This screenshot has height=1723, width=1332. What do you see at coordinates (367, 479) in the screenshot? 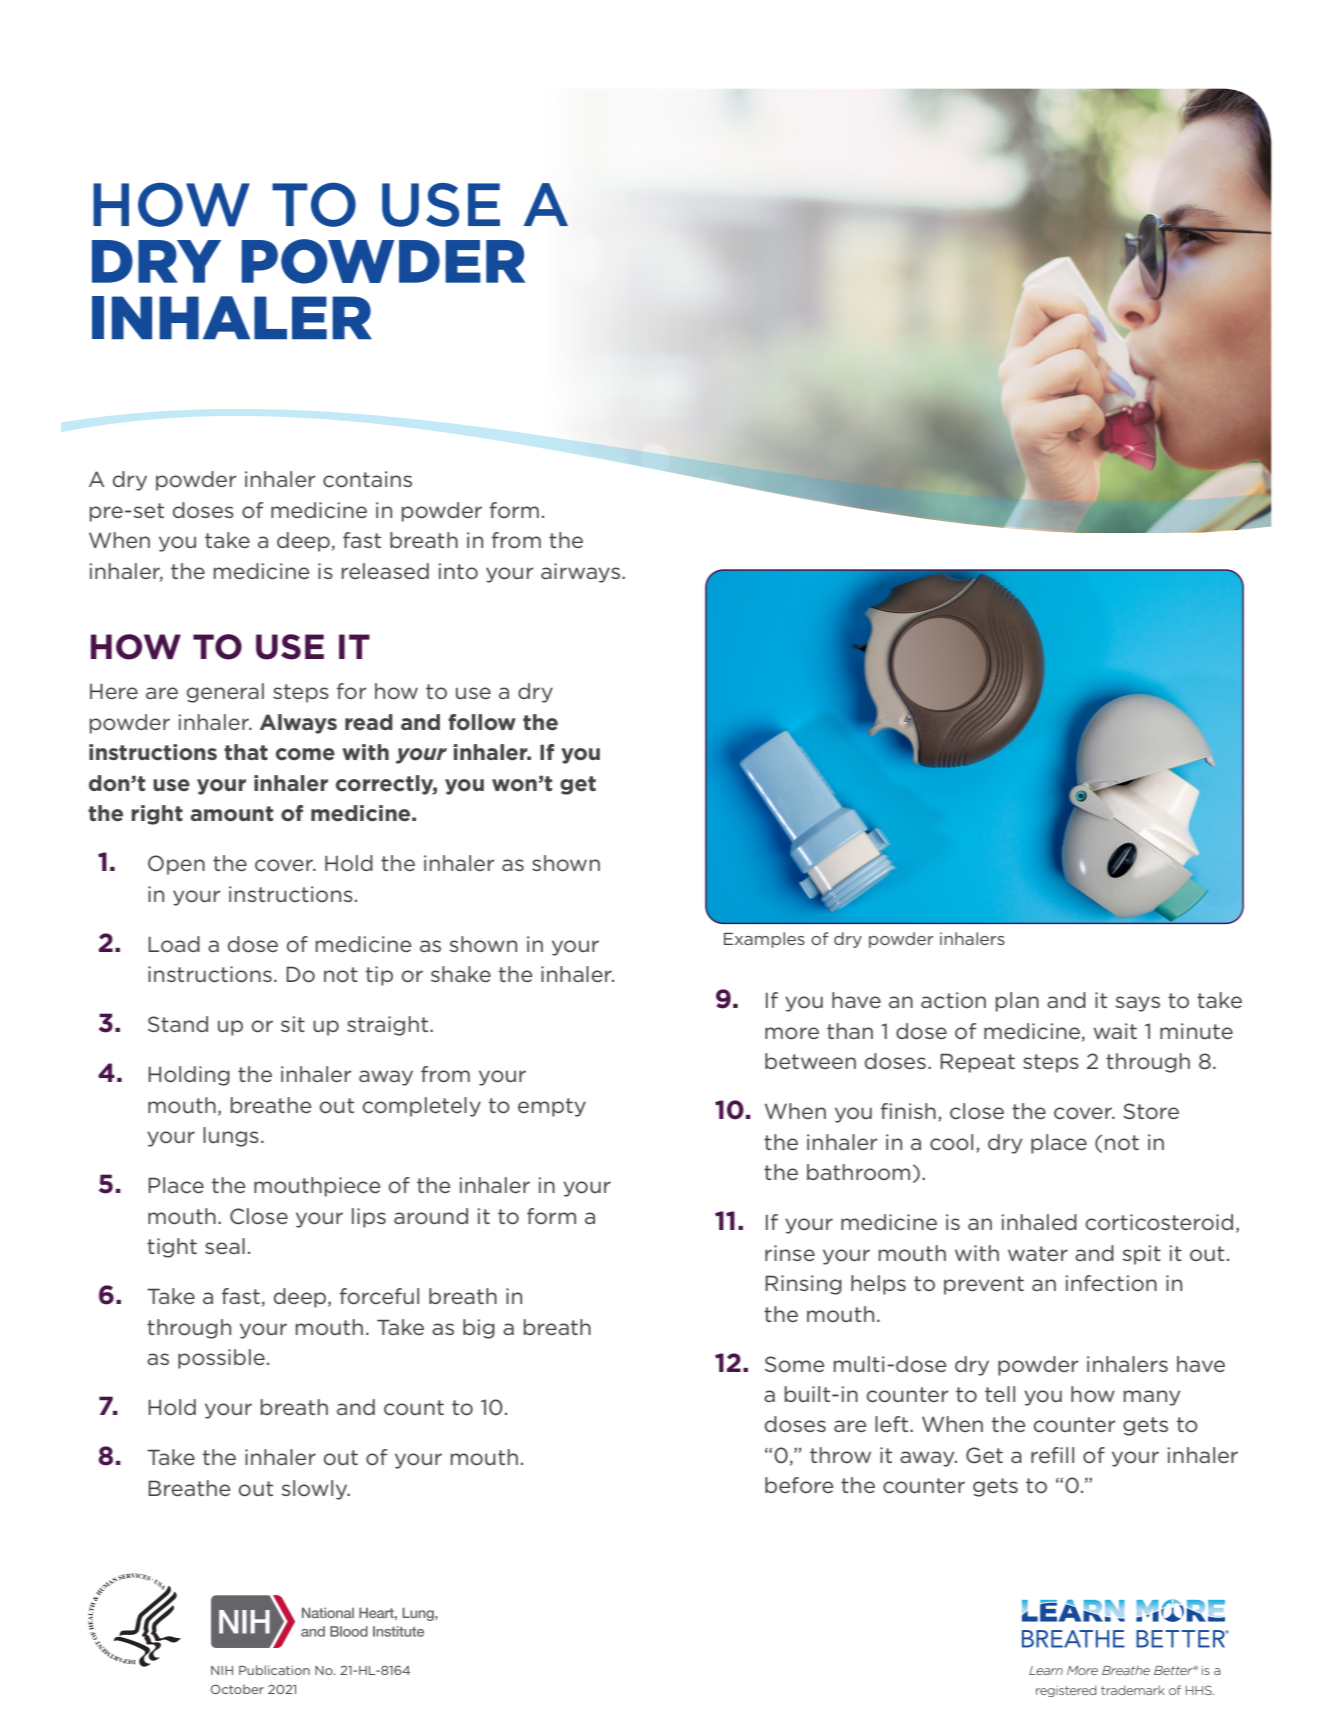
I see `contains` at bounding box center [367, 479].
